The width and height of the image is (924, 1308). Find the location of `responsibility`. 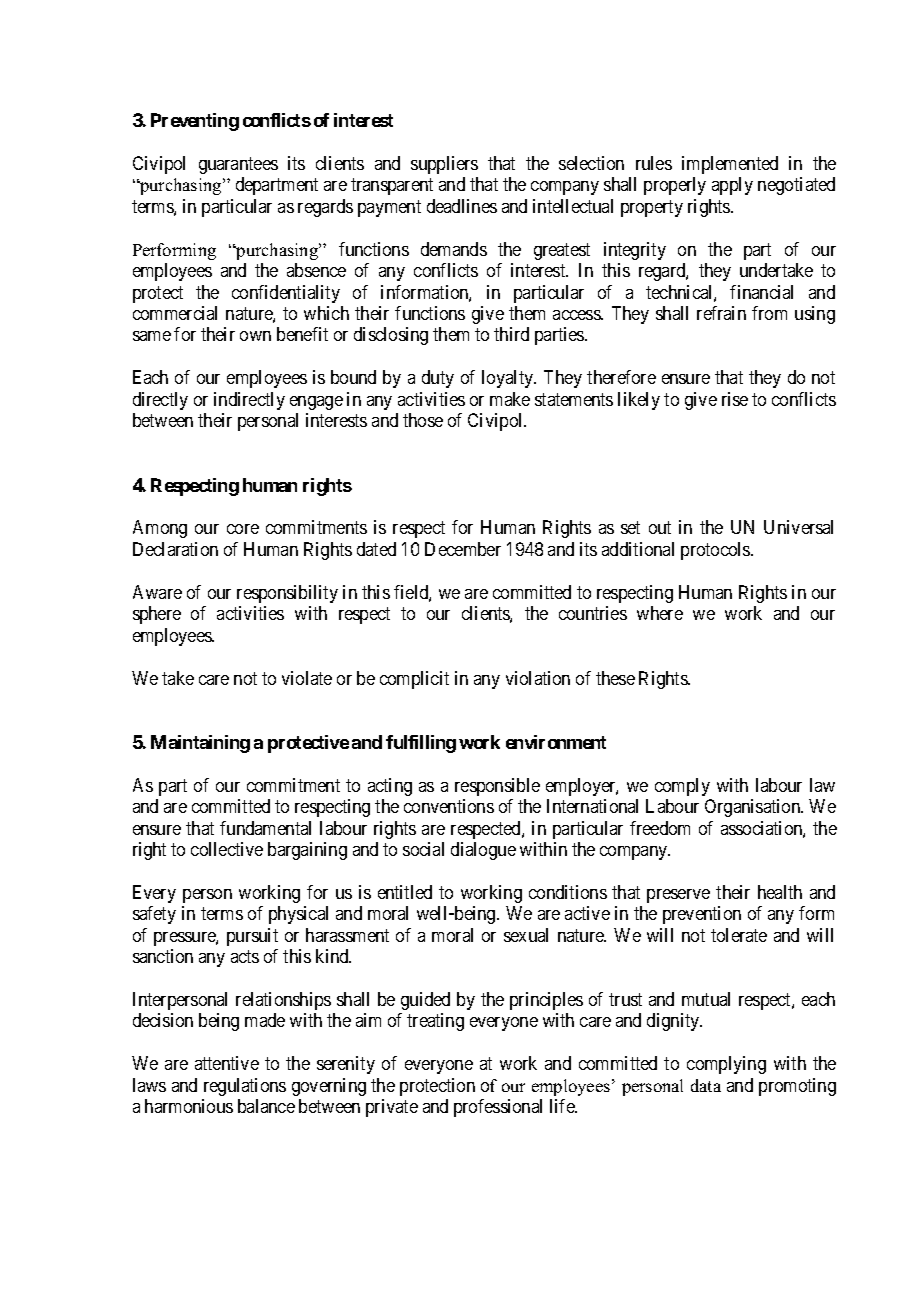

responsibility is located at coordinates (287, 594).
